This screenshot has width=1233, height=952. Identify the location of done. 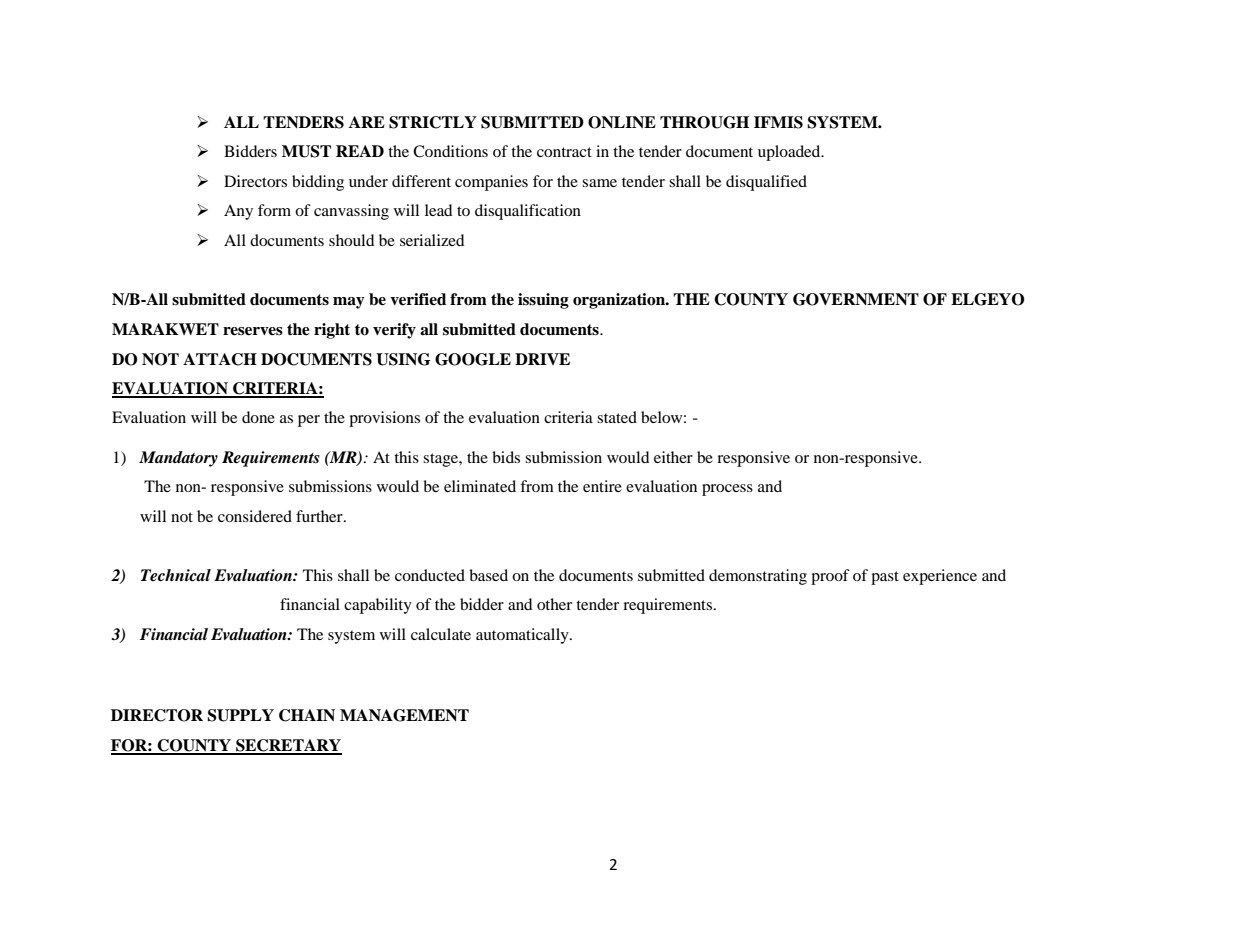
(258, 417).
